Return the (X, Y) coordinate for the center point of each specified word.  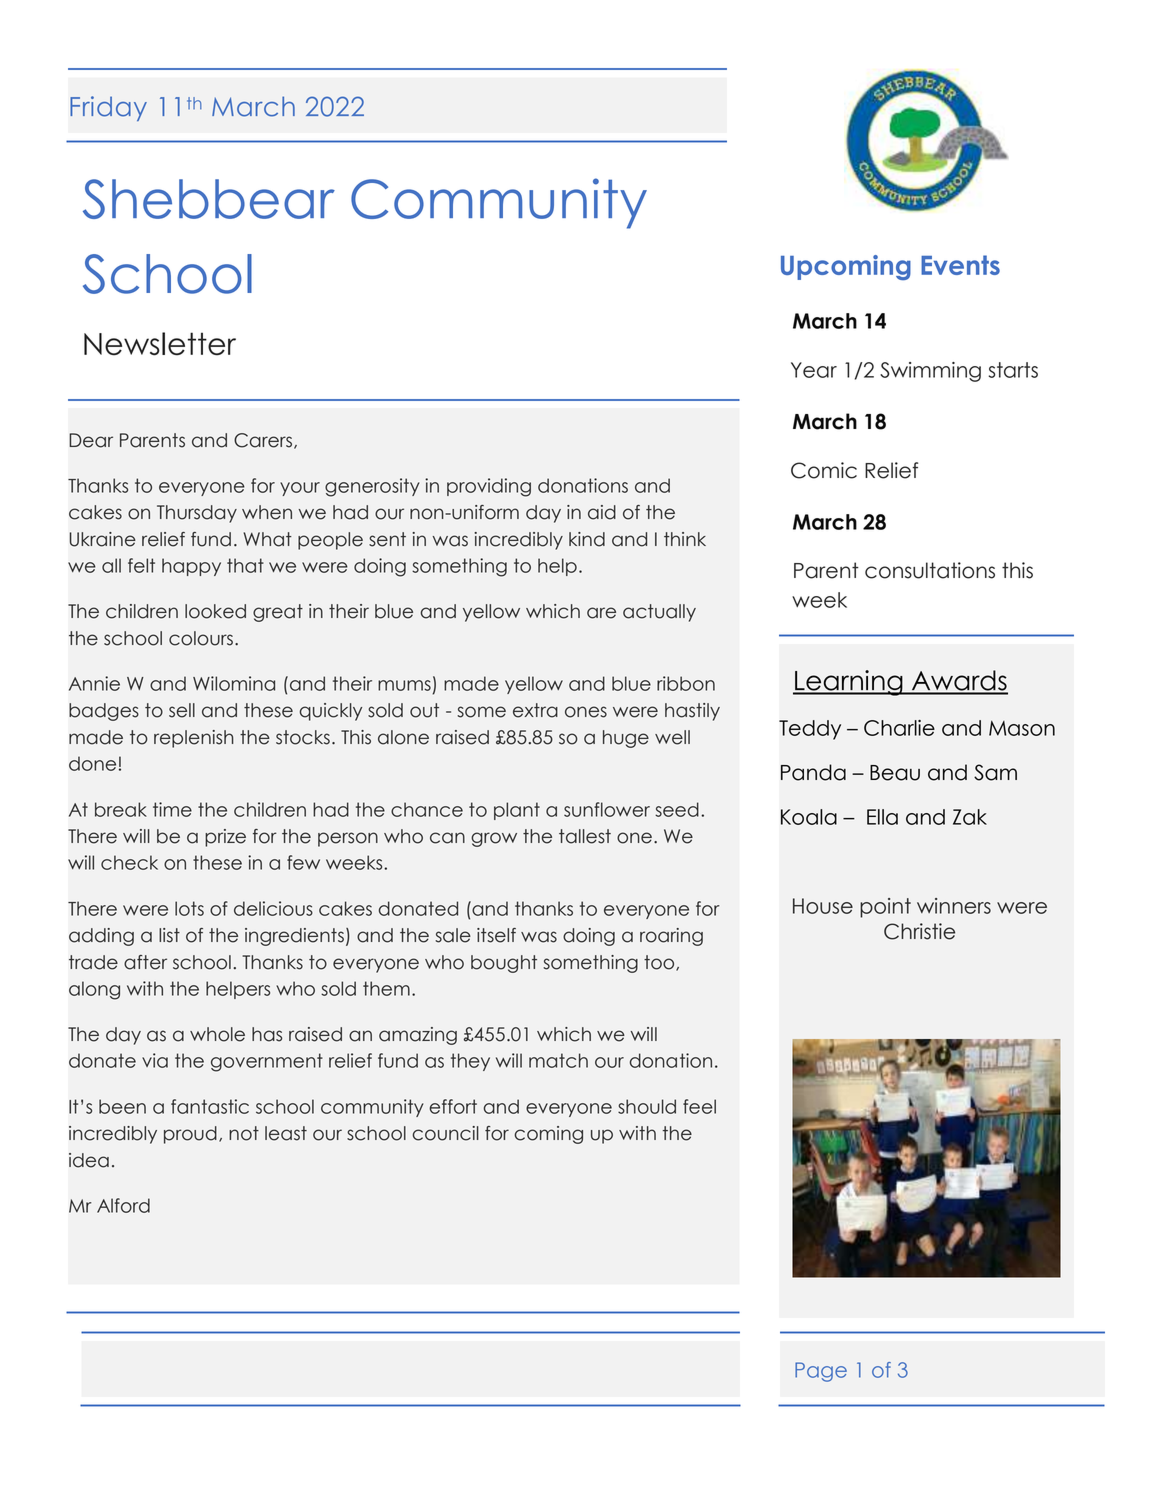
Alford (123, 1205)
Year (814, 370)
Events (960, 265)
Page (821, 1372)
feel (699, 1106)
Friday (108, 108)
